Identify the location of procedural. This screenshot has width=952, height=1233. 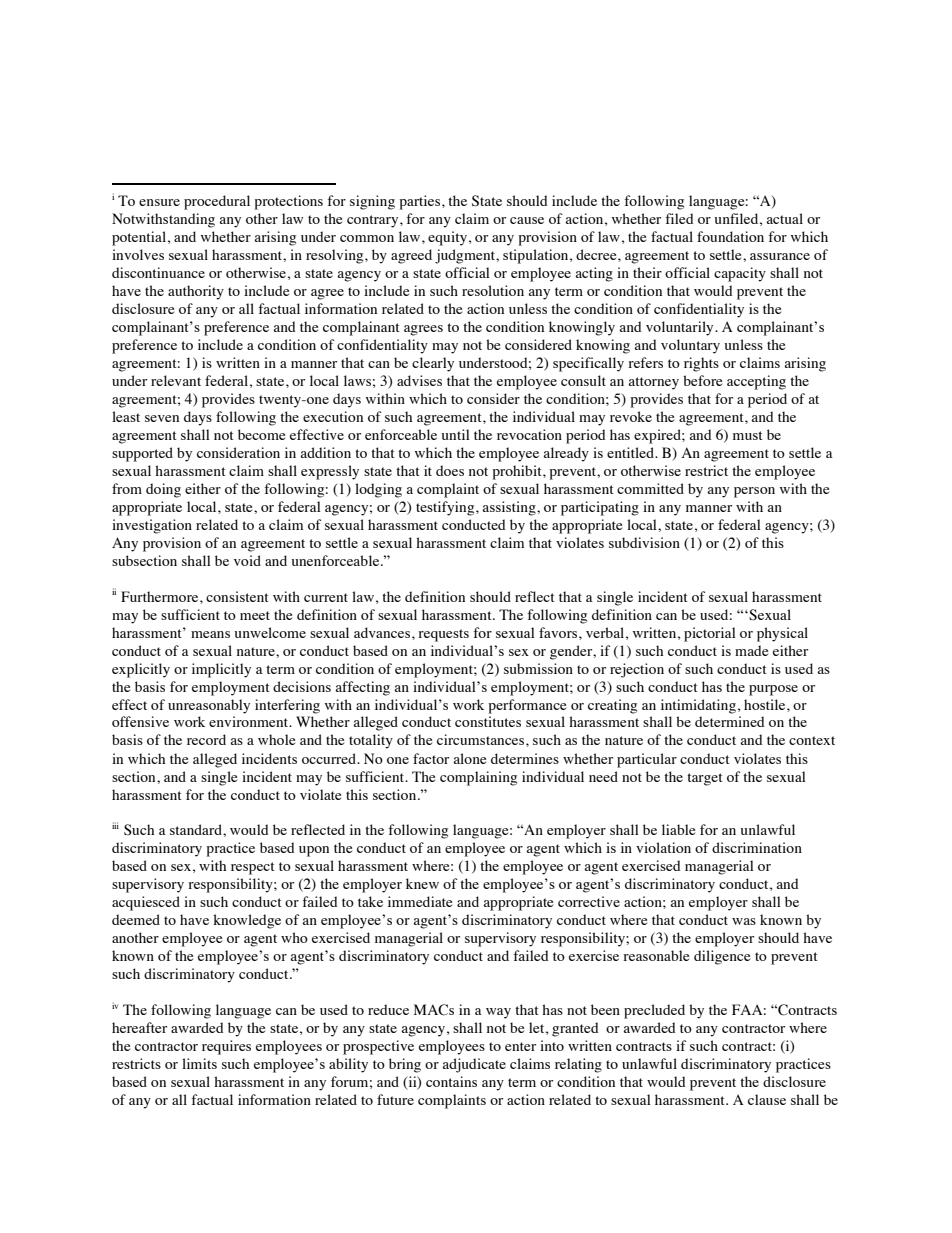
(217, 202).
